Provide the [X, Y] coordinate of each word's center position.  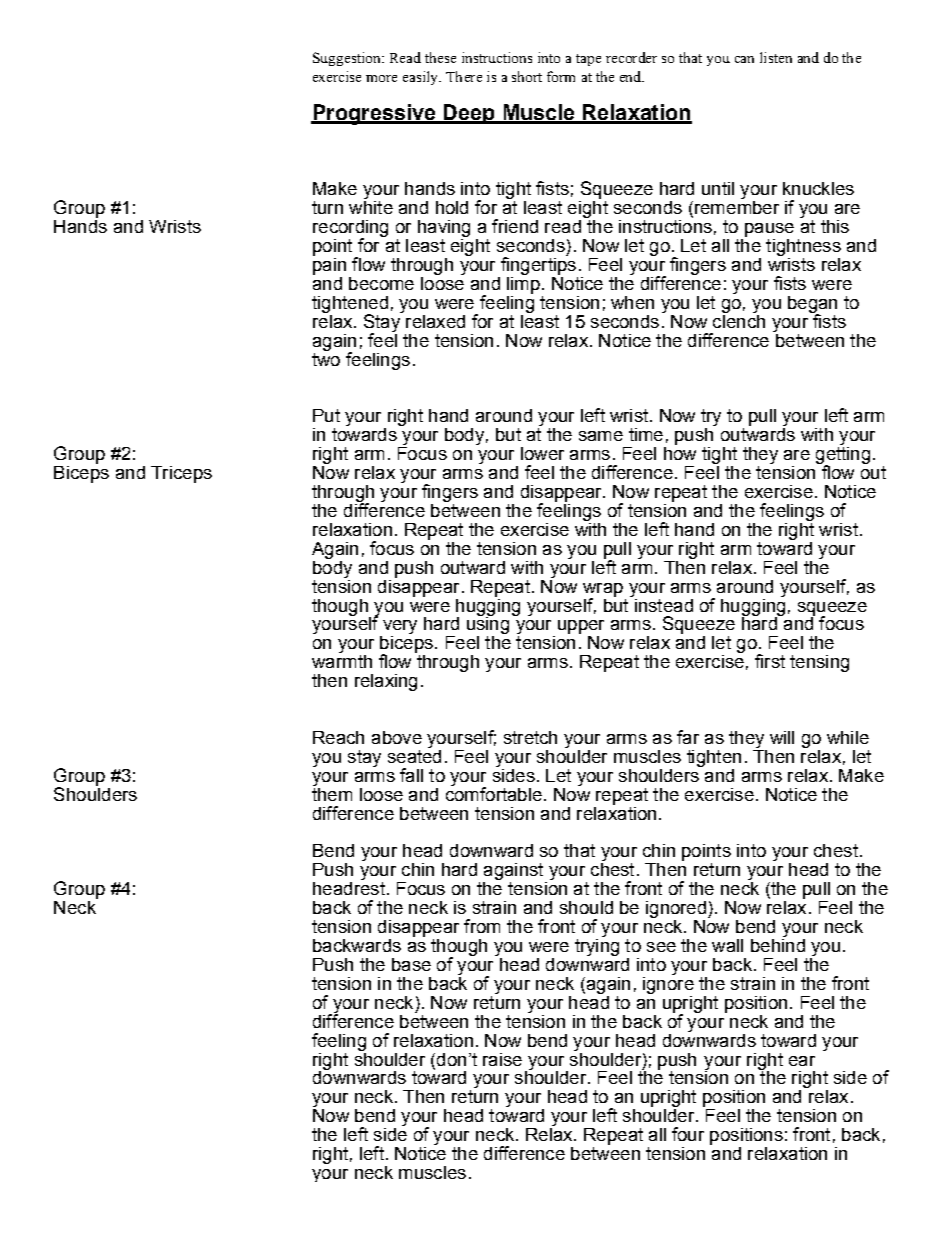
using [488, 625]
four [688, 1134]
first [770, 661]
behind [778, 944]
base [411, 964]
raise [502, 1059]
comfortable [494, 793]
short [527, 76]
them [332, 793]
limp [523, 284]
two [326, 358]
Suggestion [348, 59]
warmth [342, 661]
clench [739, 320]
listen [776, 57]
